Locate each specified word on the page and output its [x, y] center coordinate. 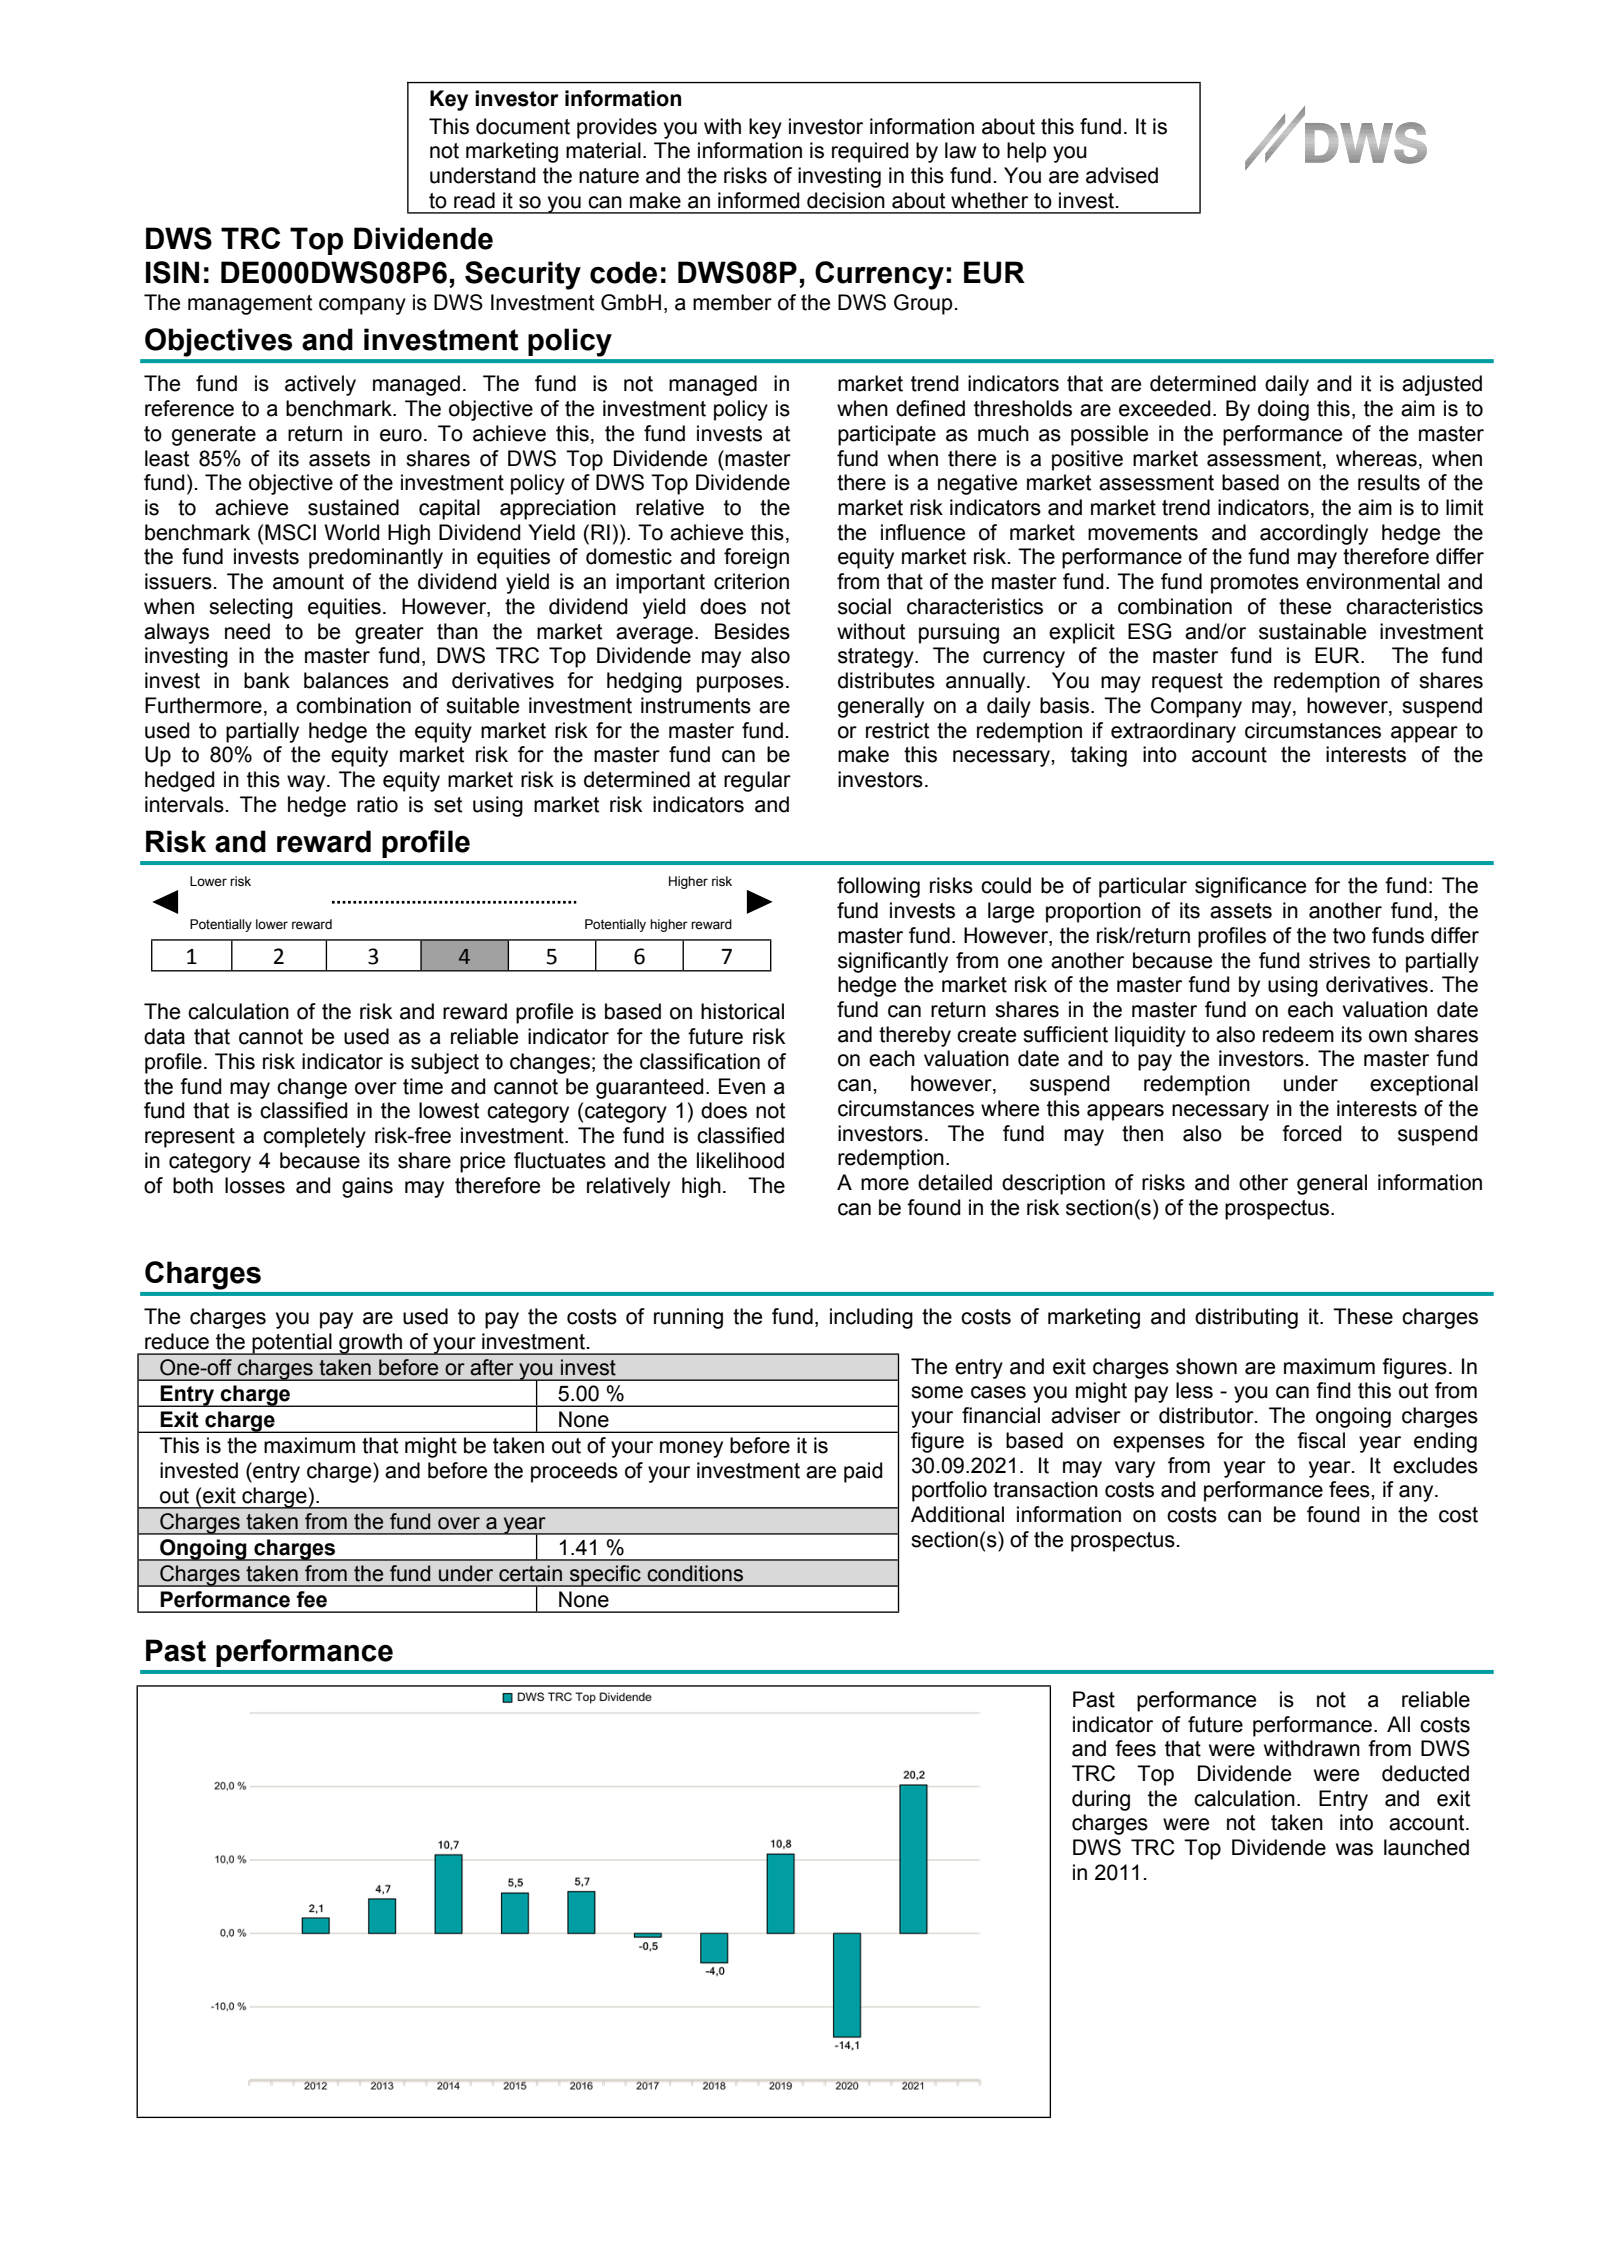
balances [346, 680]
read [474, 200]
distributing [1246, 1318]
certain [530, 1573]
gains [367, 1187]
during [1101, 1800]
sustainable [1312, 631]
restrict [897, 730]
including [871, 1318]
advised [1122, 175]
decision [846, 200]
